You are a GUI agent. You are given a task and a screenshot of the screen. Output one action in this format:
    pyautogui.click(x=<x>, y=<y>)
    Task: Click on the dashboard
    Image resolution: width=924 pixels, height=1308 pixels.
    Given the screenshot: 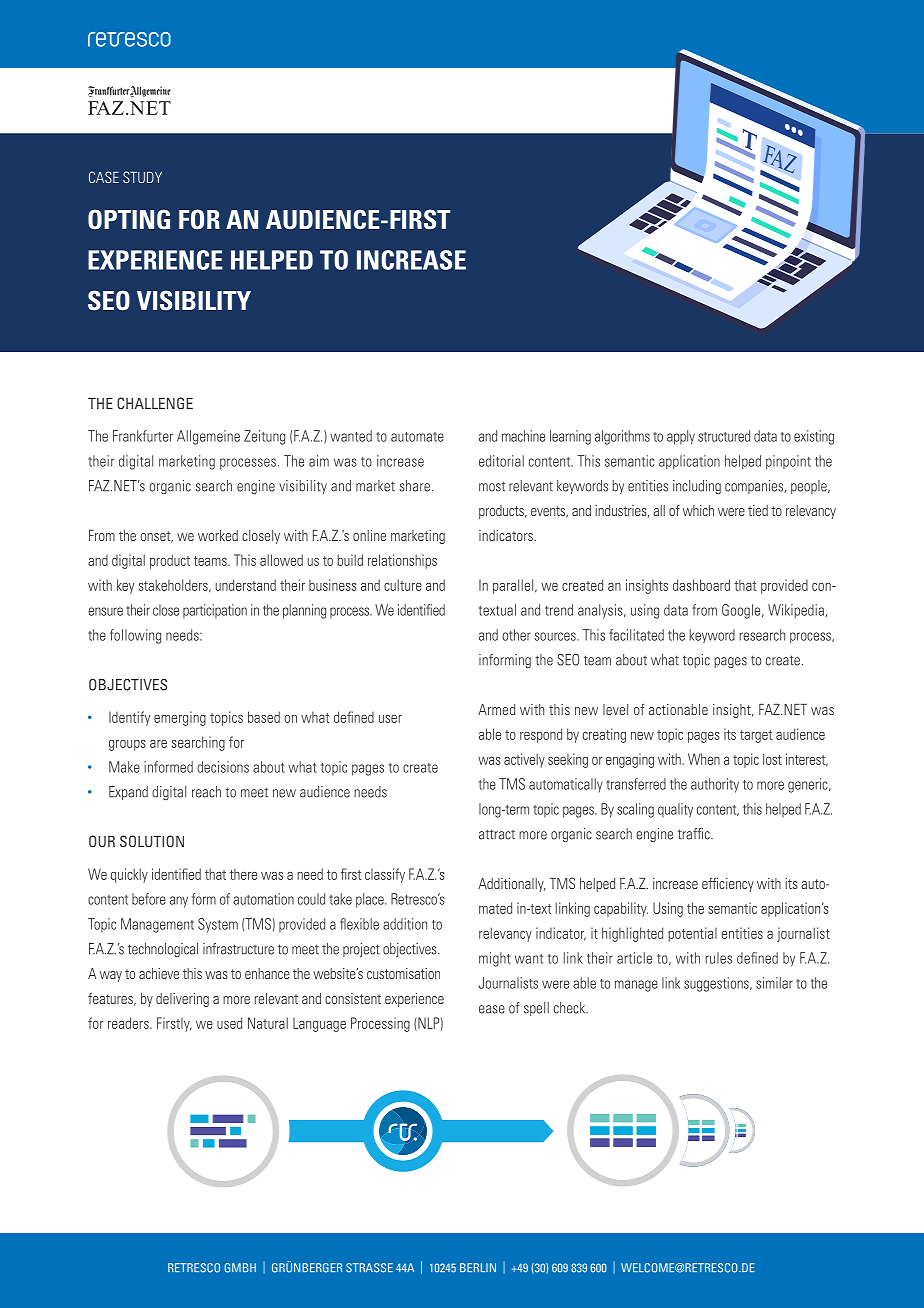 What is the action you would take?
    pyautogui.click(x=701, y=585)
